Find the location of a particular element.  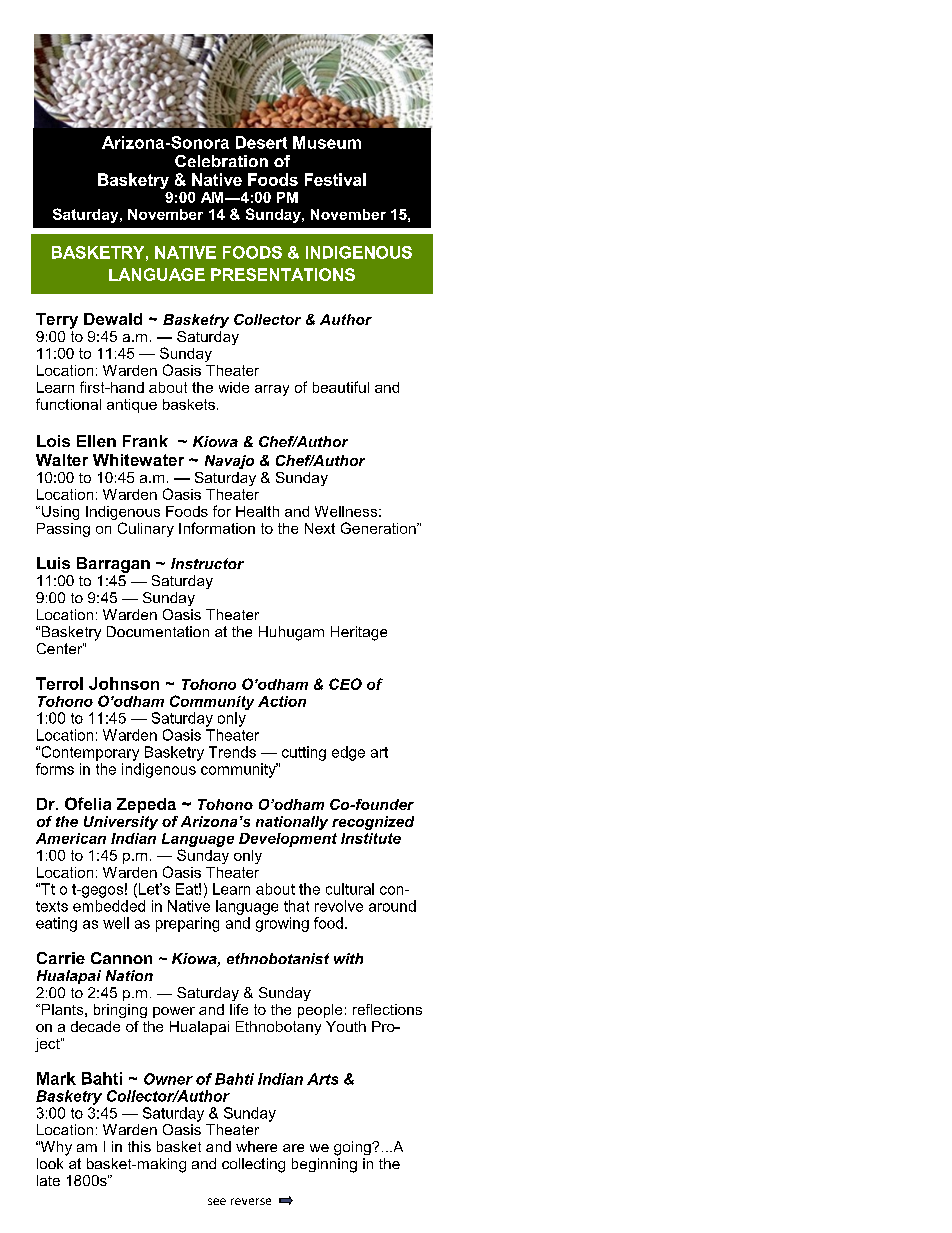

see is located at coordinates (217, 1201).
